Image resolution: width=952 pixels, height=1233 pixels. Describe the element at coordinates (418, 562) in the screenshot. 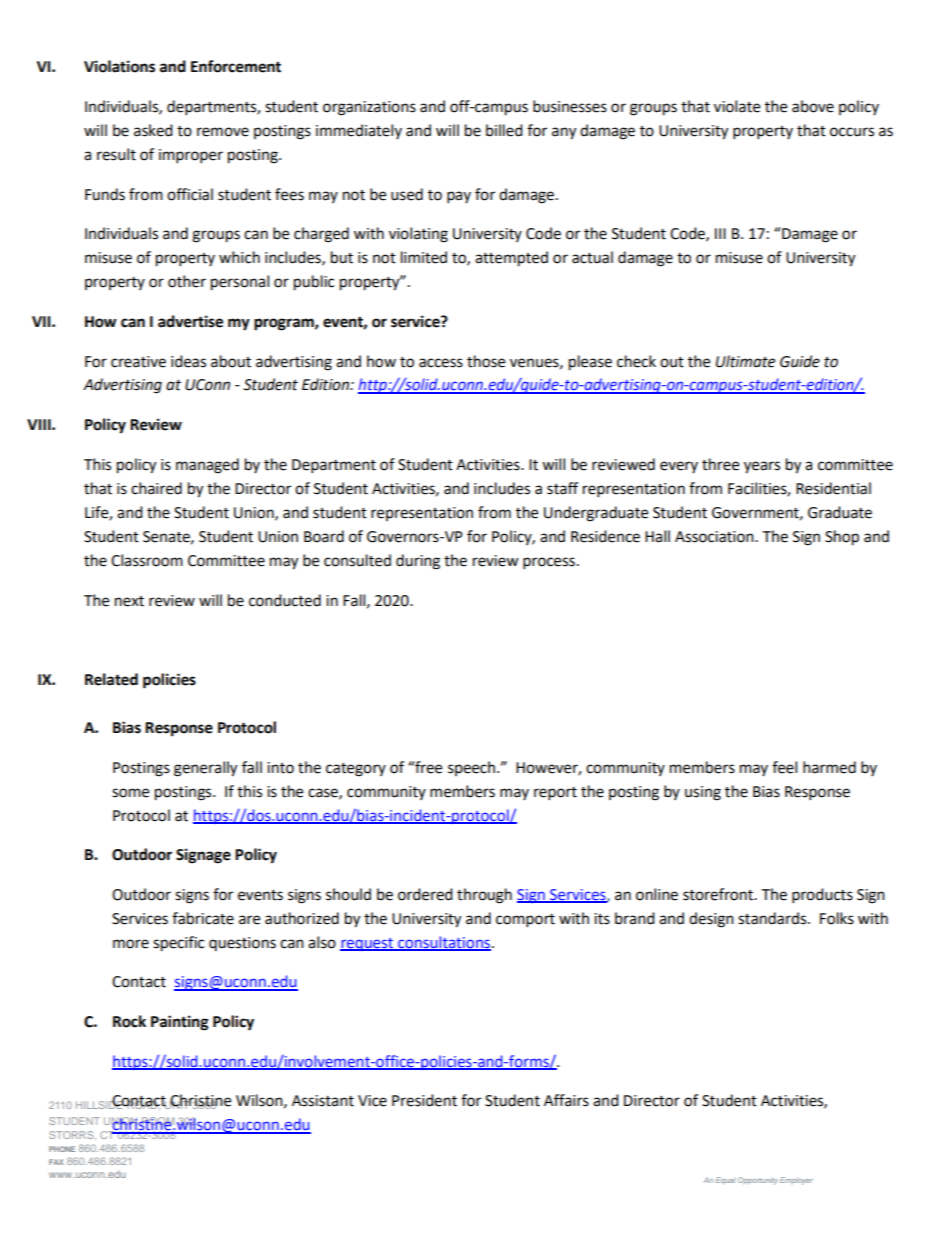

I see `during` at that location.
